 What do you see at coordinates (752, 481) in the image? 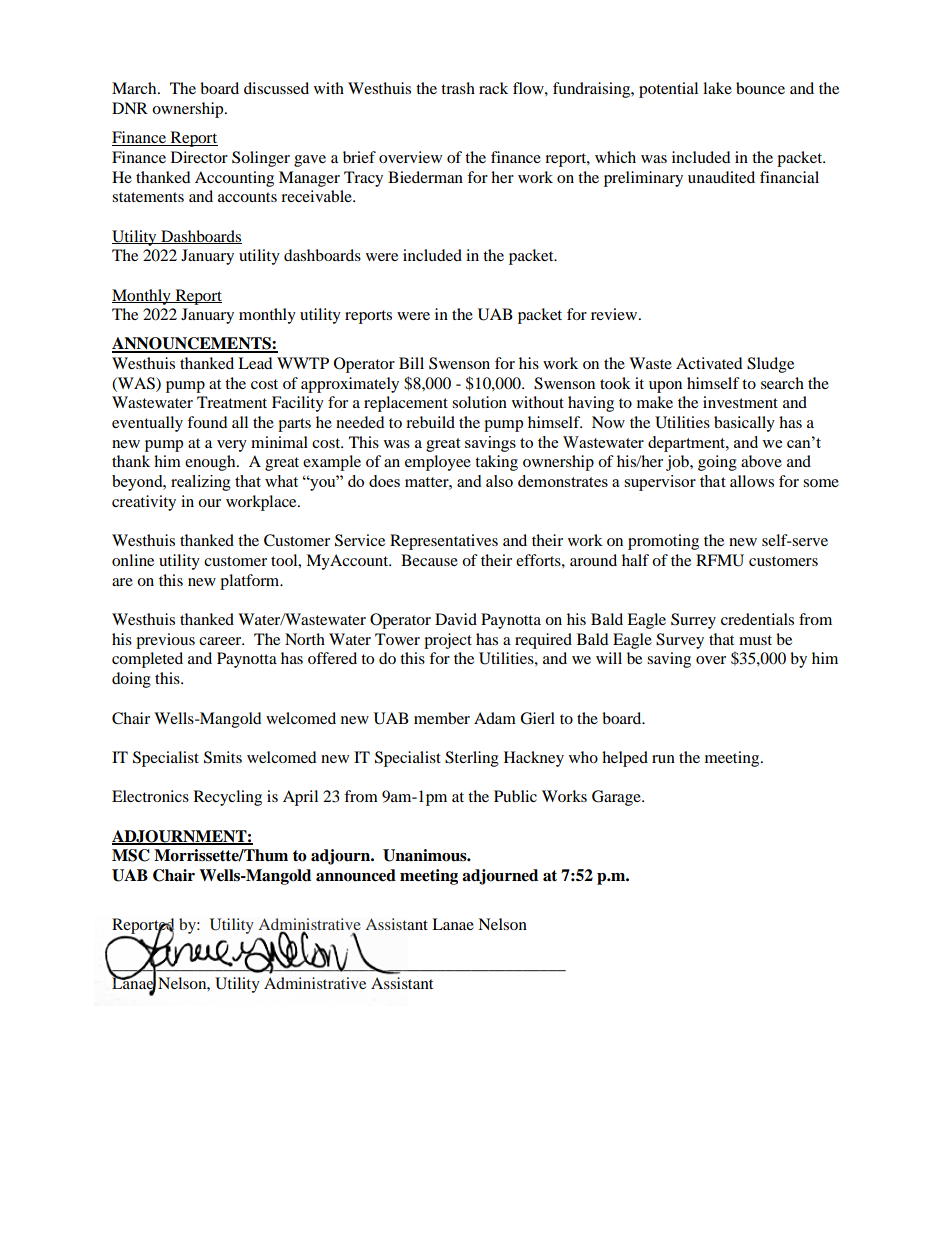
I see `allows` at bounding box center [752, 481].
